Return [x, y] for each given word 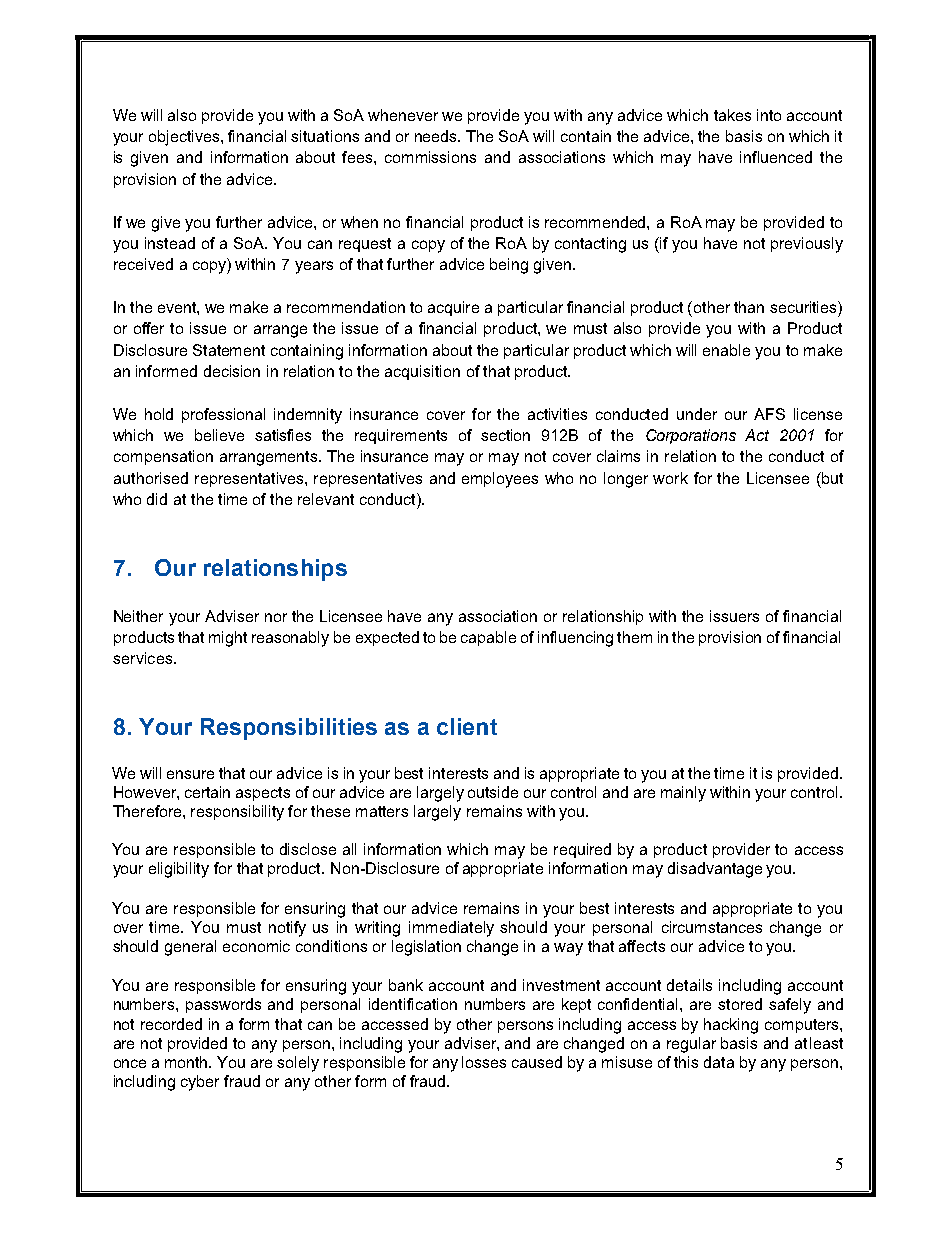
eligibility [179, 870]
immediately [451, 929]
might [228, 639]
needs [437, 136]
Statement [229, 350]
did [157, 499]
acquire [453, 308]
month [188, 1062]
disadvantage [715, 870]
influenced [776, 157]
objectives [185, 138]
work [670, 478]
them [634, 637]
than [749, 307]
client [467, 726]
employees [500, 480]
